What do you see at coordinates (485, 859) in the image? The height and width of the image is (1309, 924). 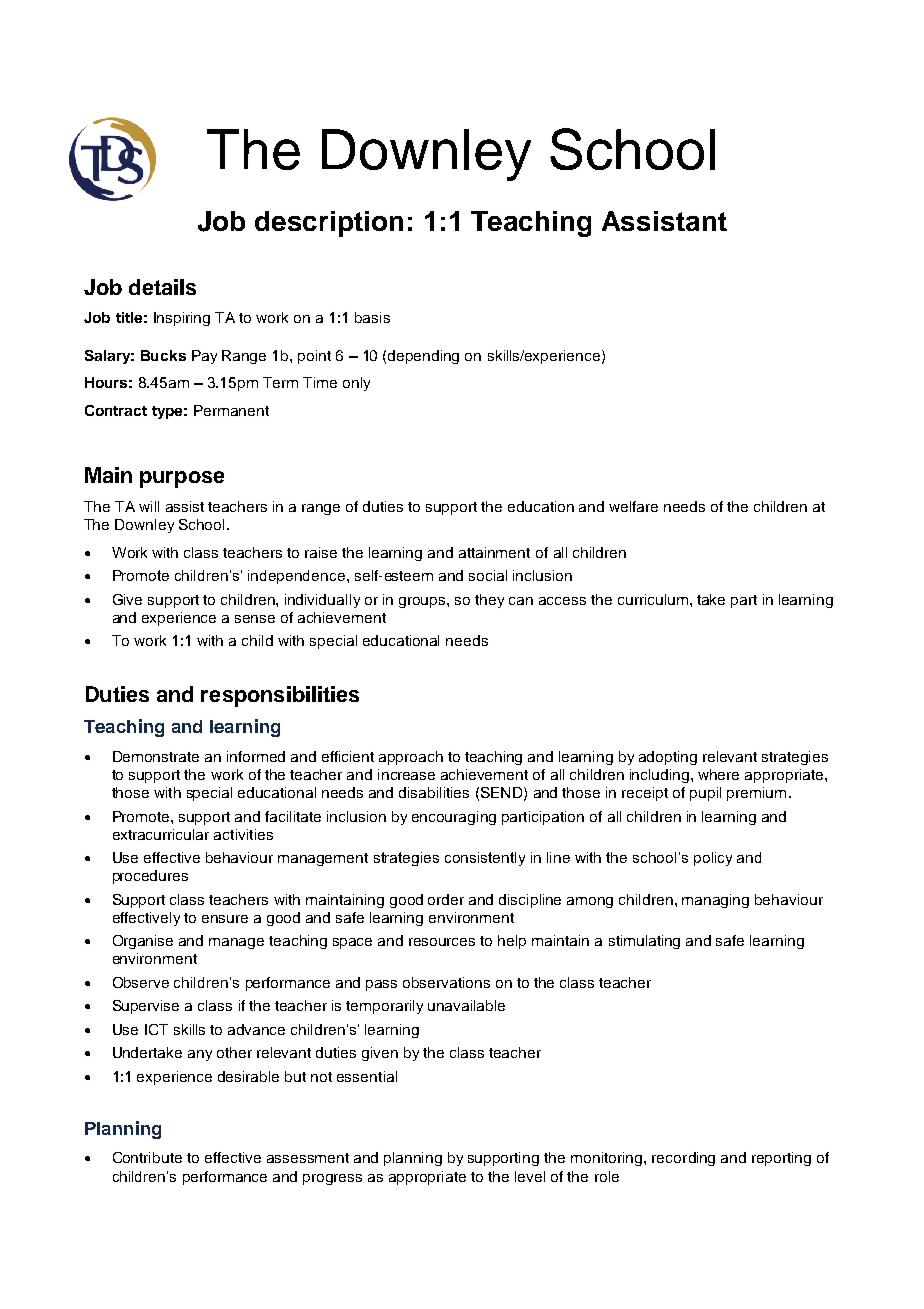 I see `consistently` at bounding box center [485, 859].
